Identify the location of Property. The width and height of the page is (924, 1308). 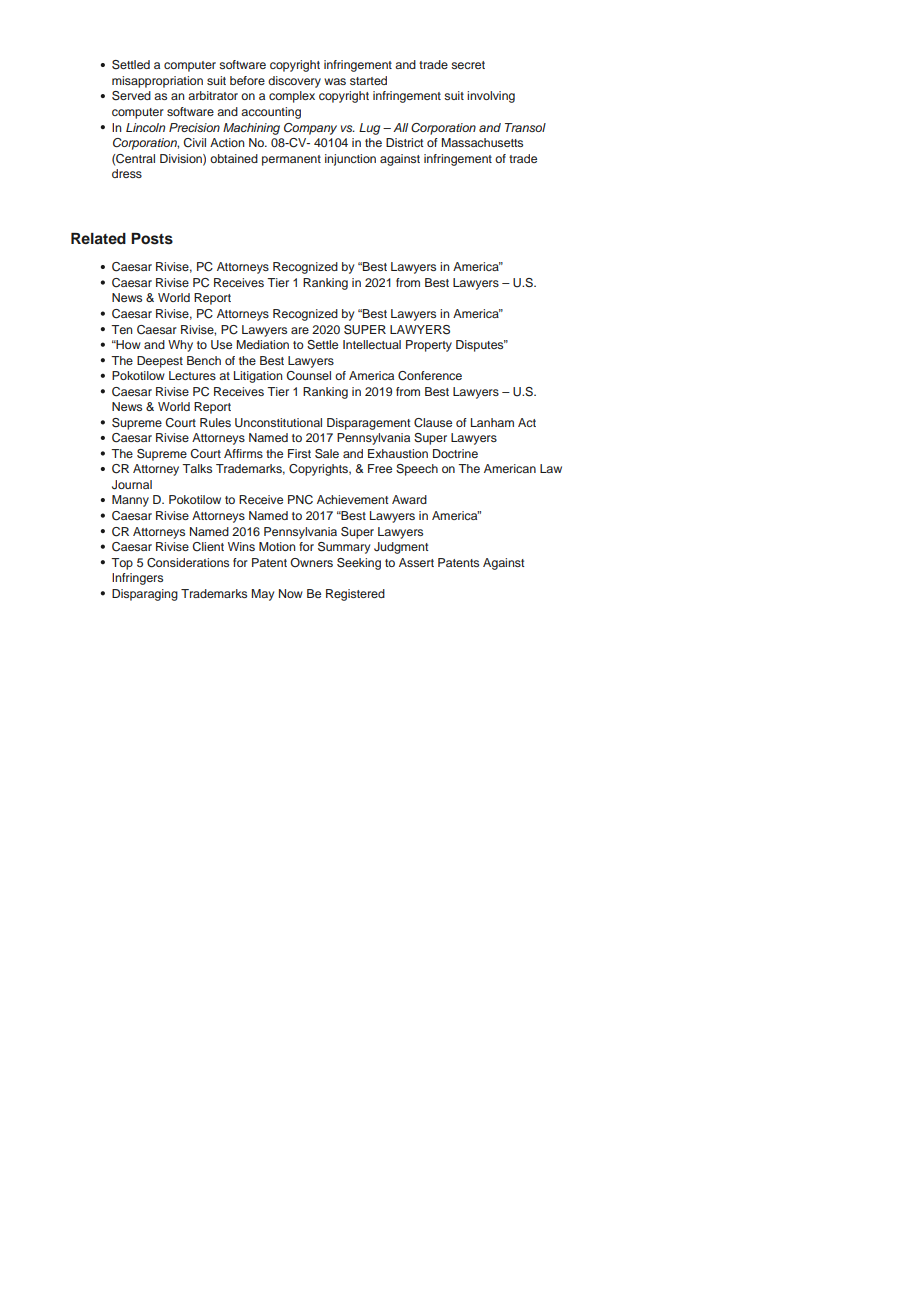
(429, 346).
